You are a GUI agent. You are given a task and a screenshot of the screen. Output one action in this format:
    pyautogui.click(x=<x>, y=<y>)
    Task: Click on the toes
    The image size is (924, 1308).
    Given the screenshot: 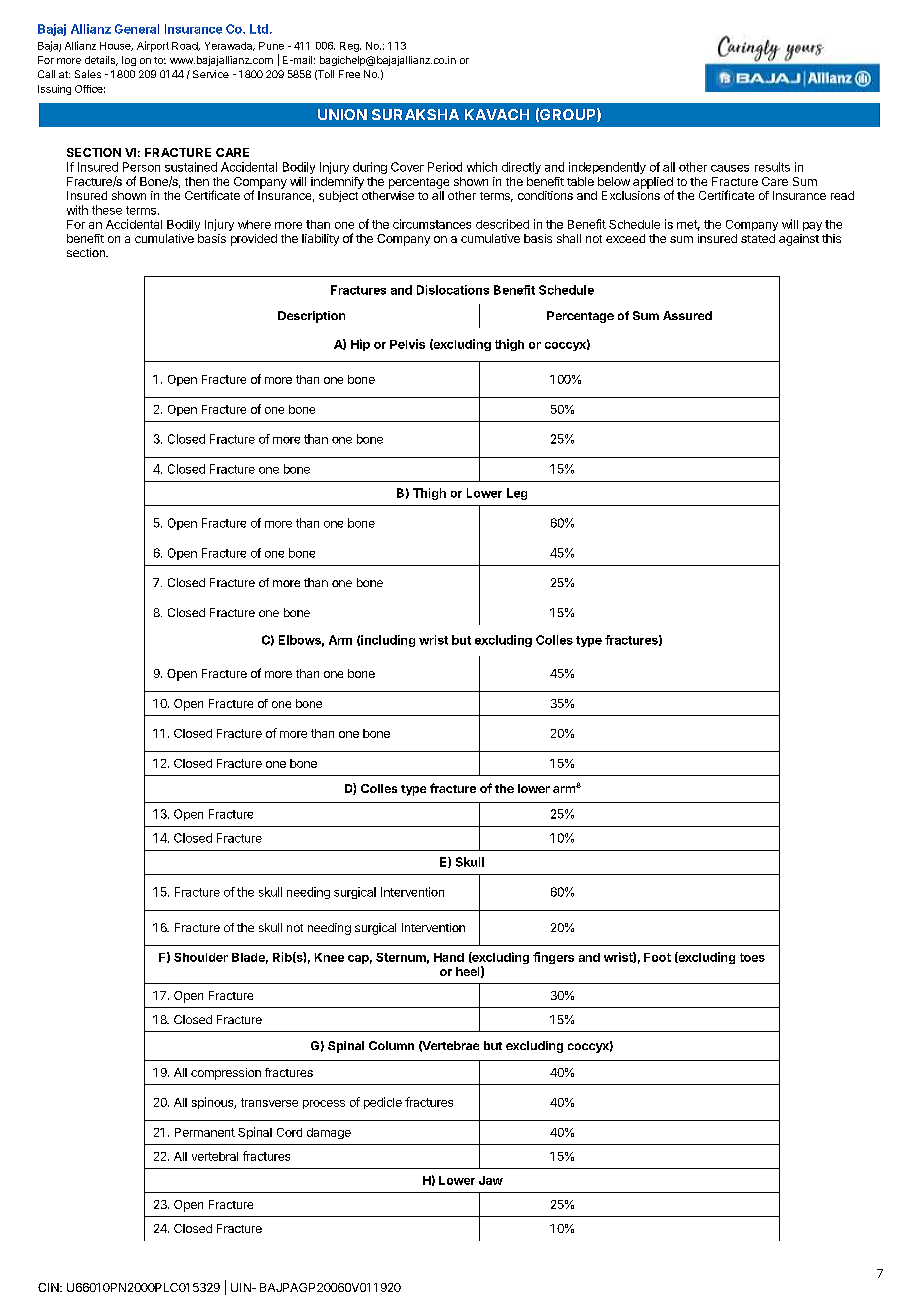 What is the action you would take?
    pyautogui.click(x=752, y=957)
